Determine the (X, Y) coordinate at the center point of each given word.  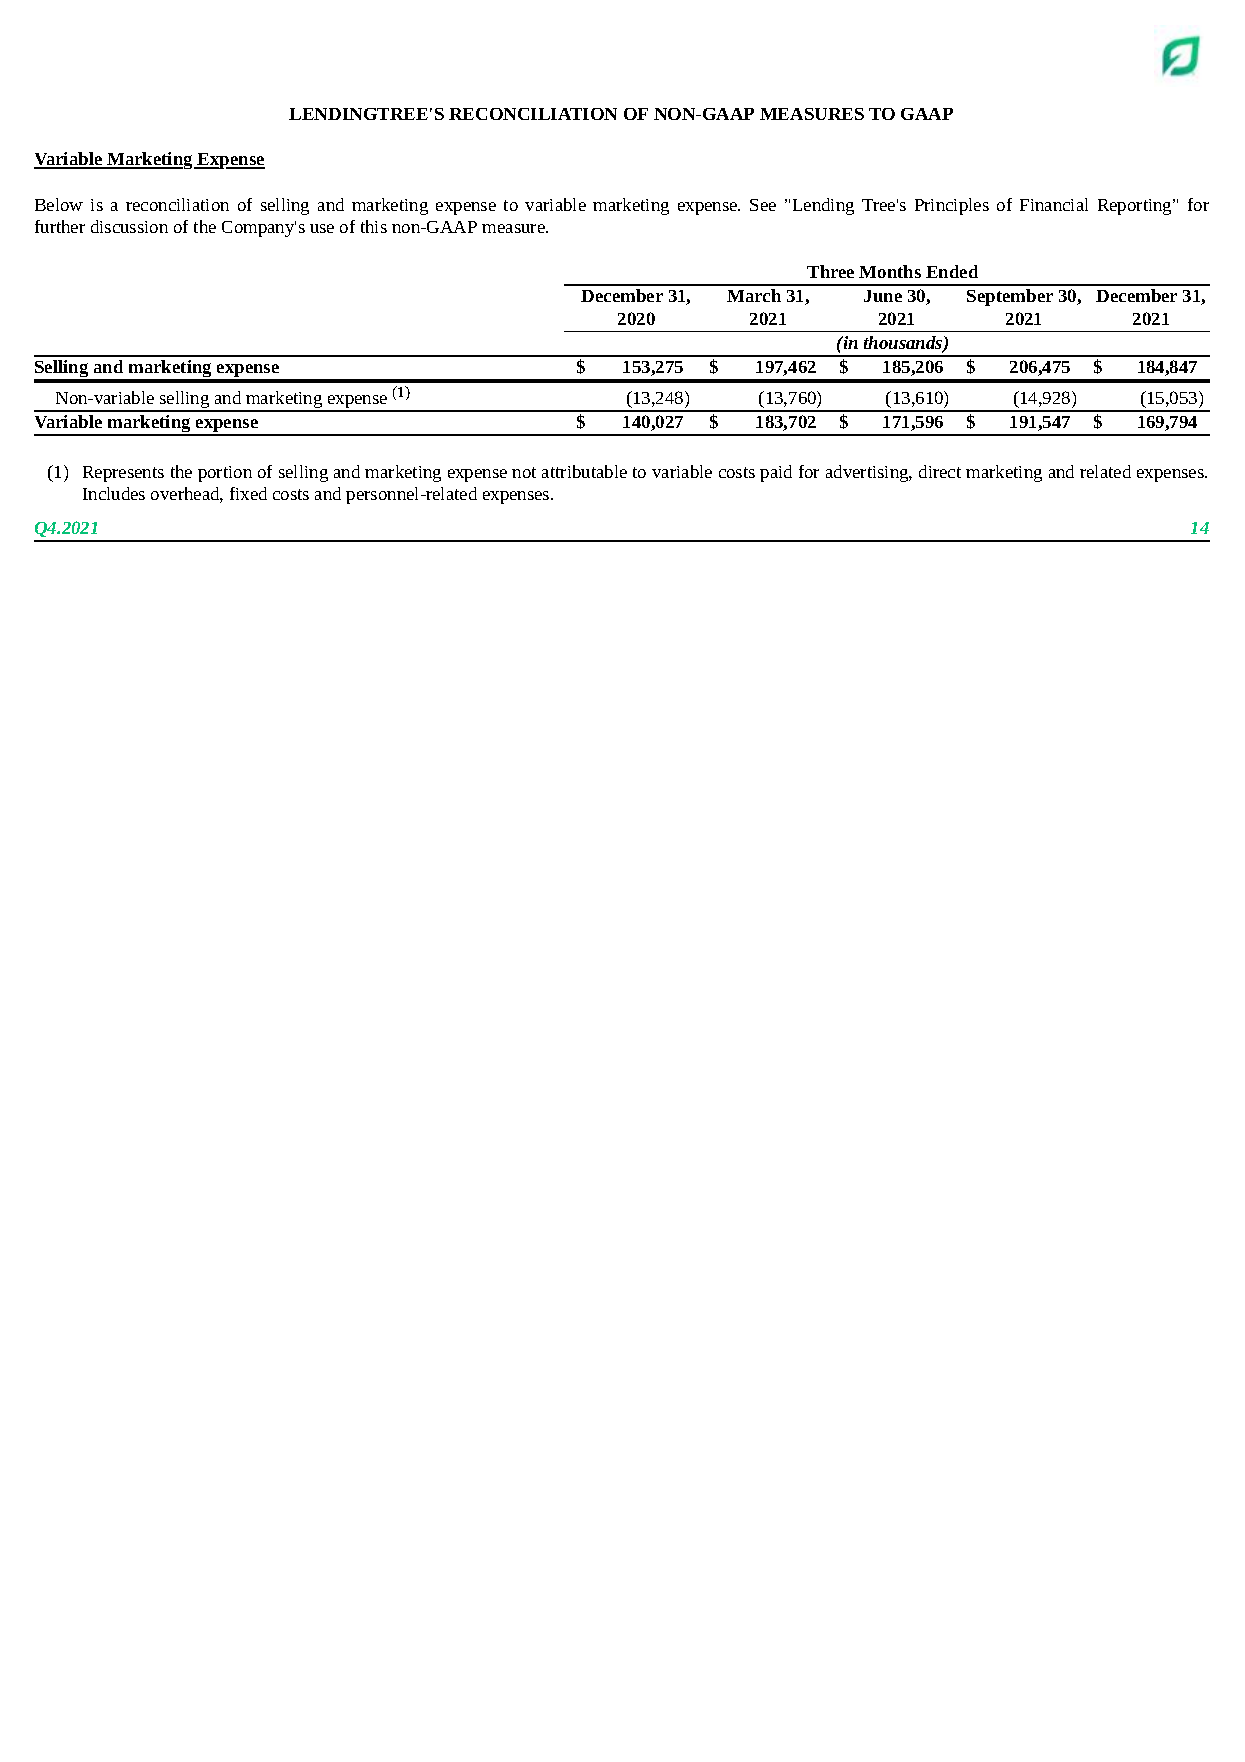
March (754, 295)
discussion (129, 226)
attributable (584, 471)
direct (940, 471)
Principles (952, 206)
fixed (248, 493)
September (1010, 297)
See (763, 205)
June (883, 296)
